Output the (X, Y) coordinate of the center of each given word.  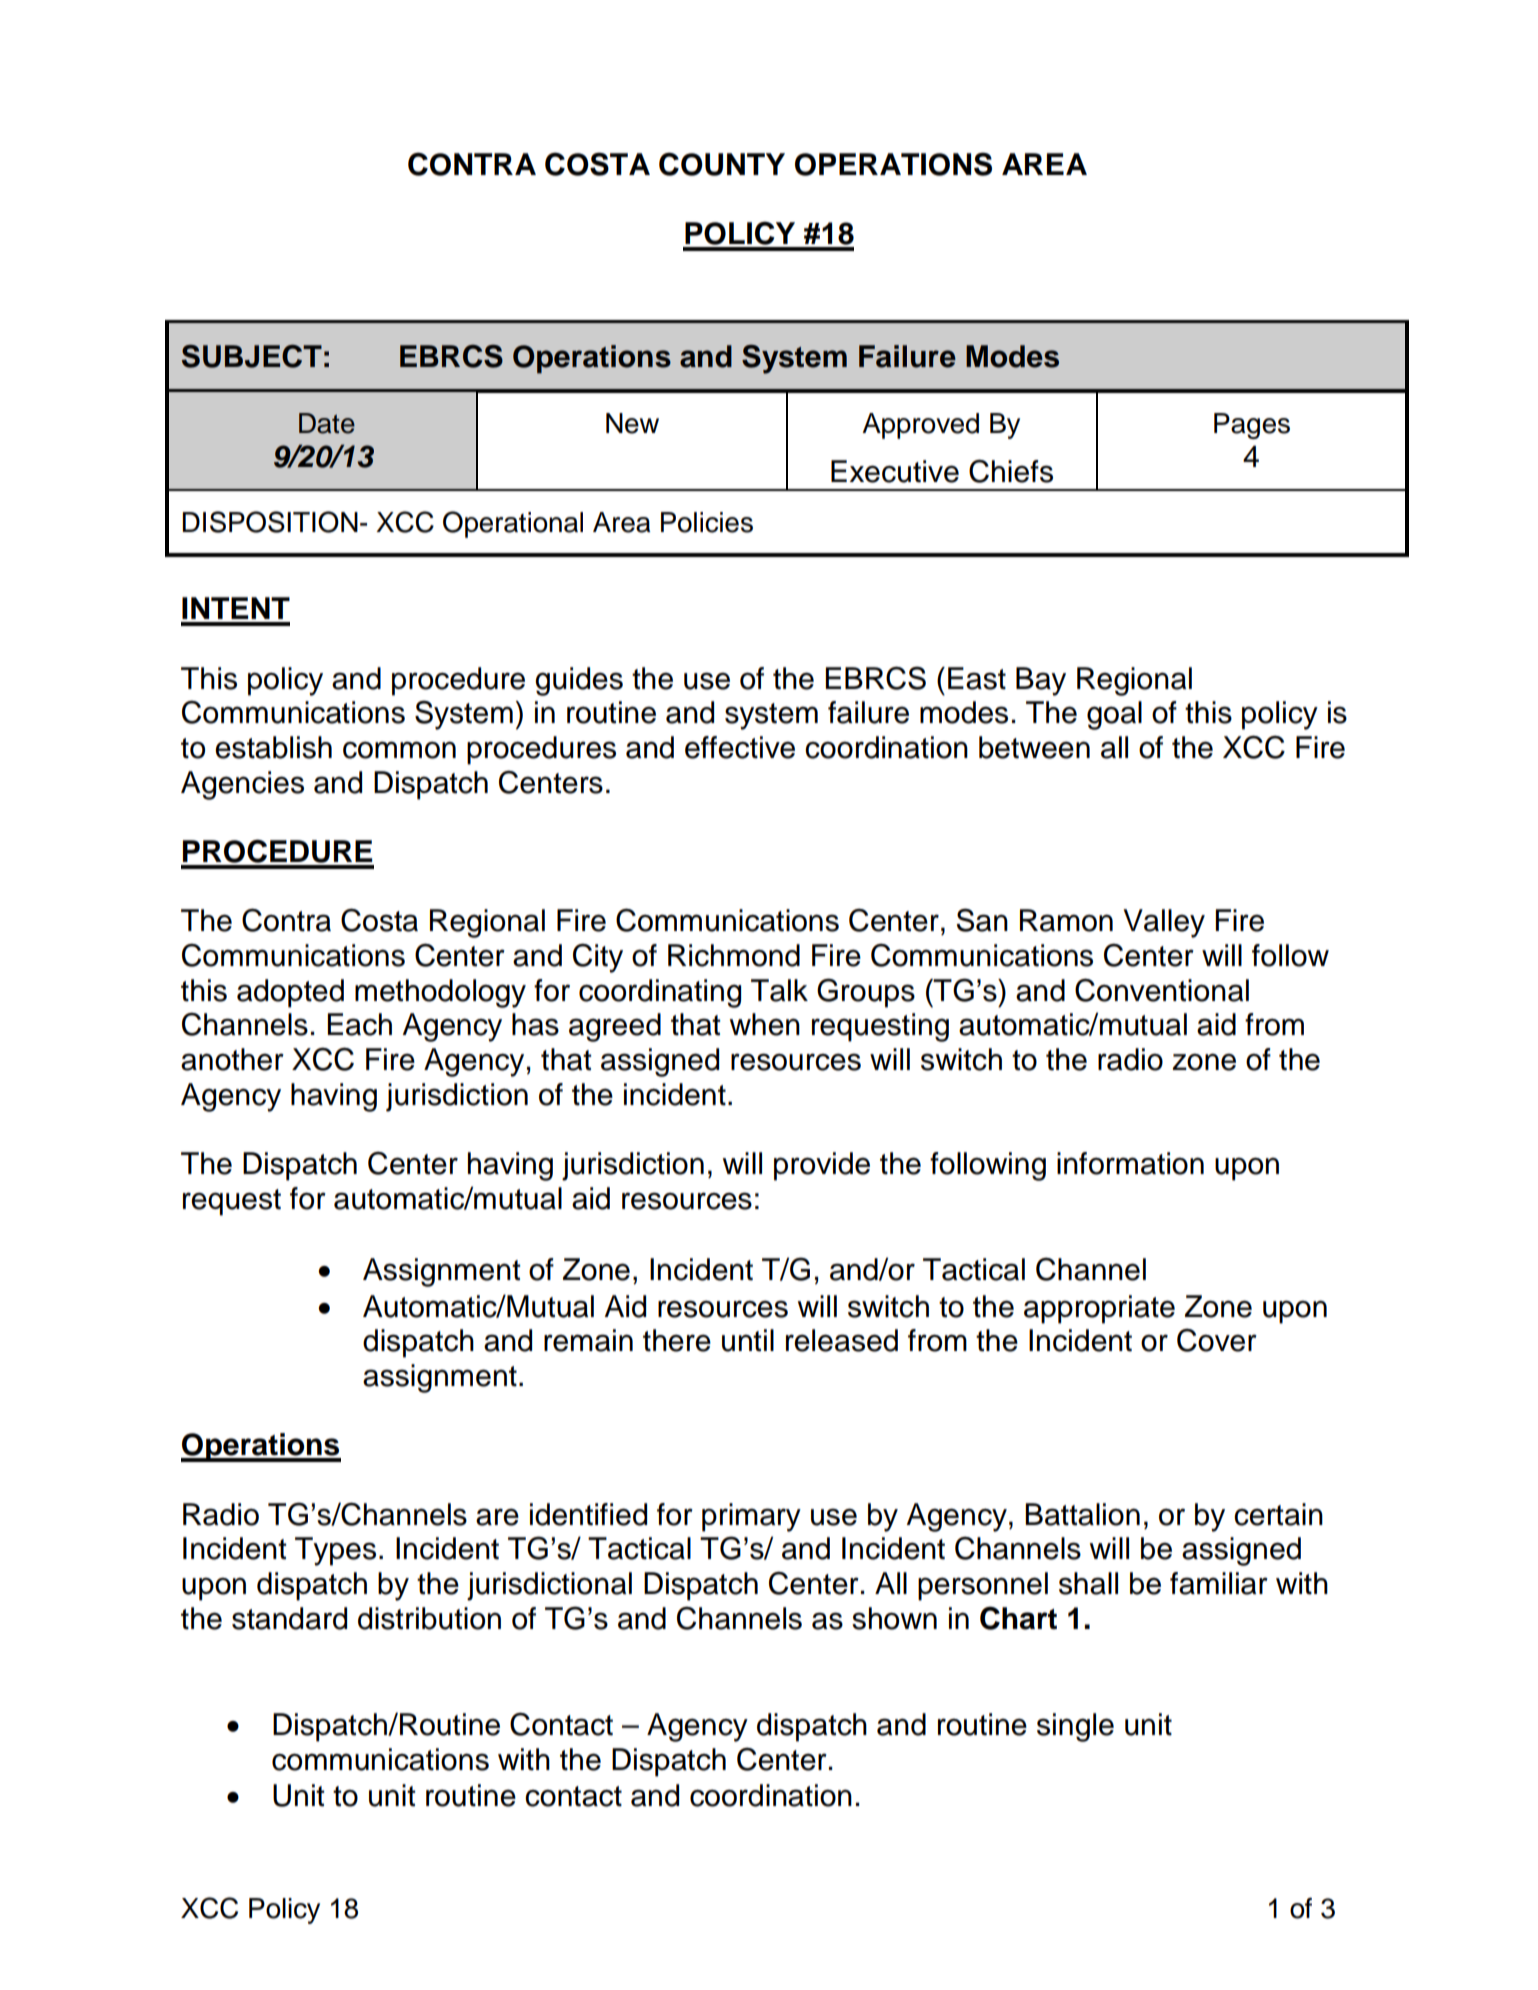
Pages (1252, 426)
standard (289, 1618)
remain (588, 1340)
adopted (290, 993)
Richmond (734, 955)
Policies (707, 522)
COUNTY (722, 164)
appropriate (1099, 1309)
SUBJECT (252, 356)
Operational (513, 524)
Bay (1041, 681)
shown (894, 1618)
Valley (1164, 923)
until (748, 1340)
